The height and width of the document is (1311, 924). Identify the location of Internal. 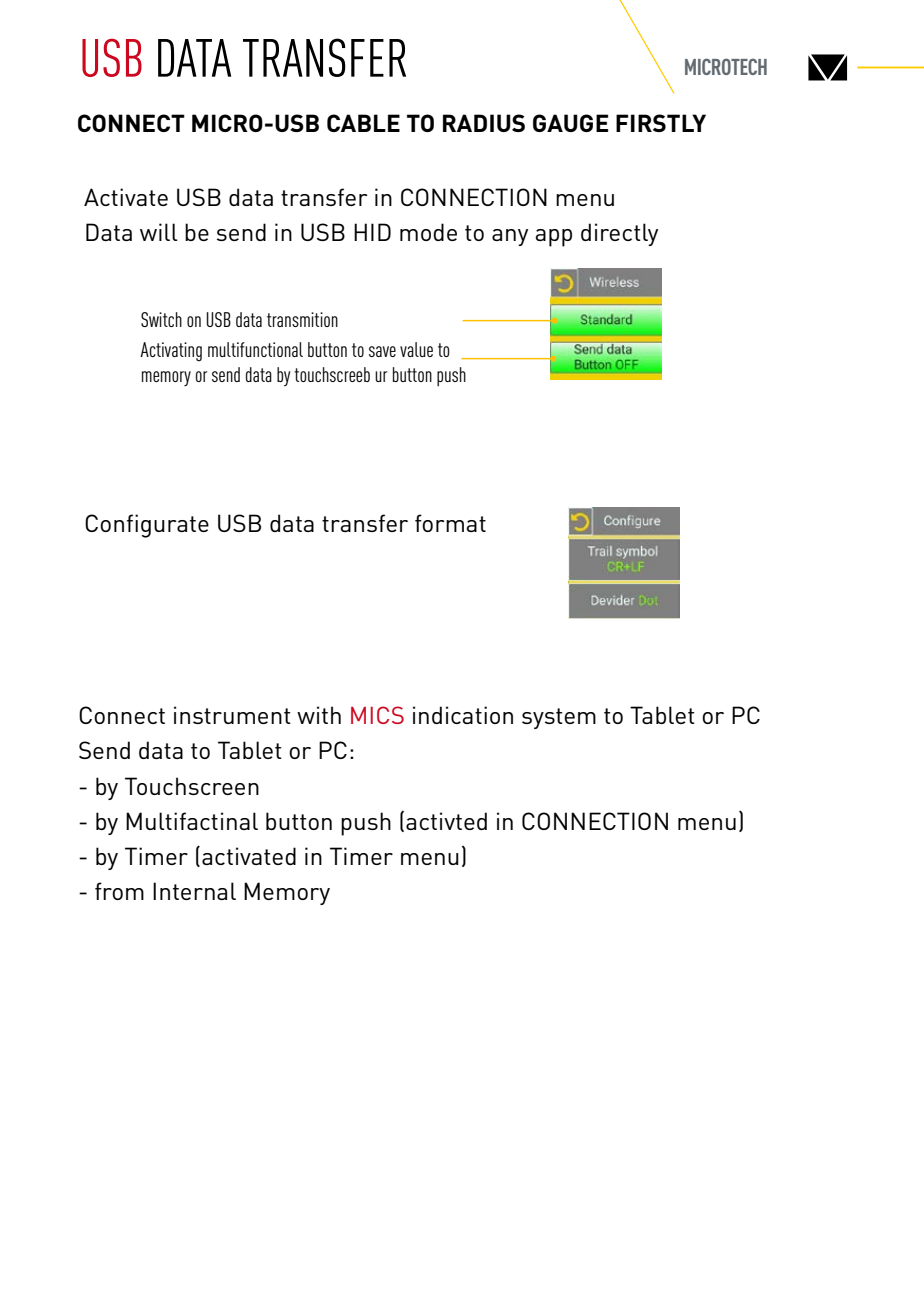
(194, 891).
